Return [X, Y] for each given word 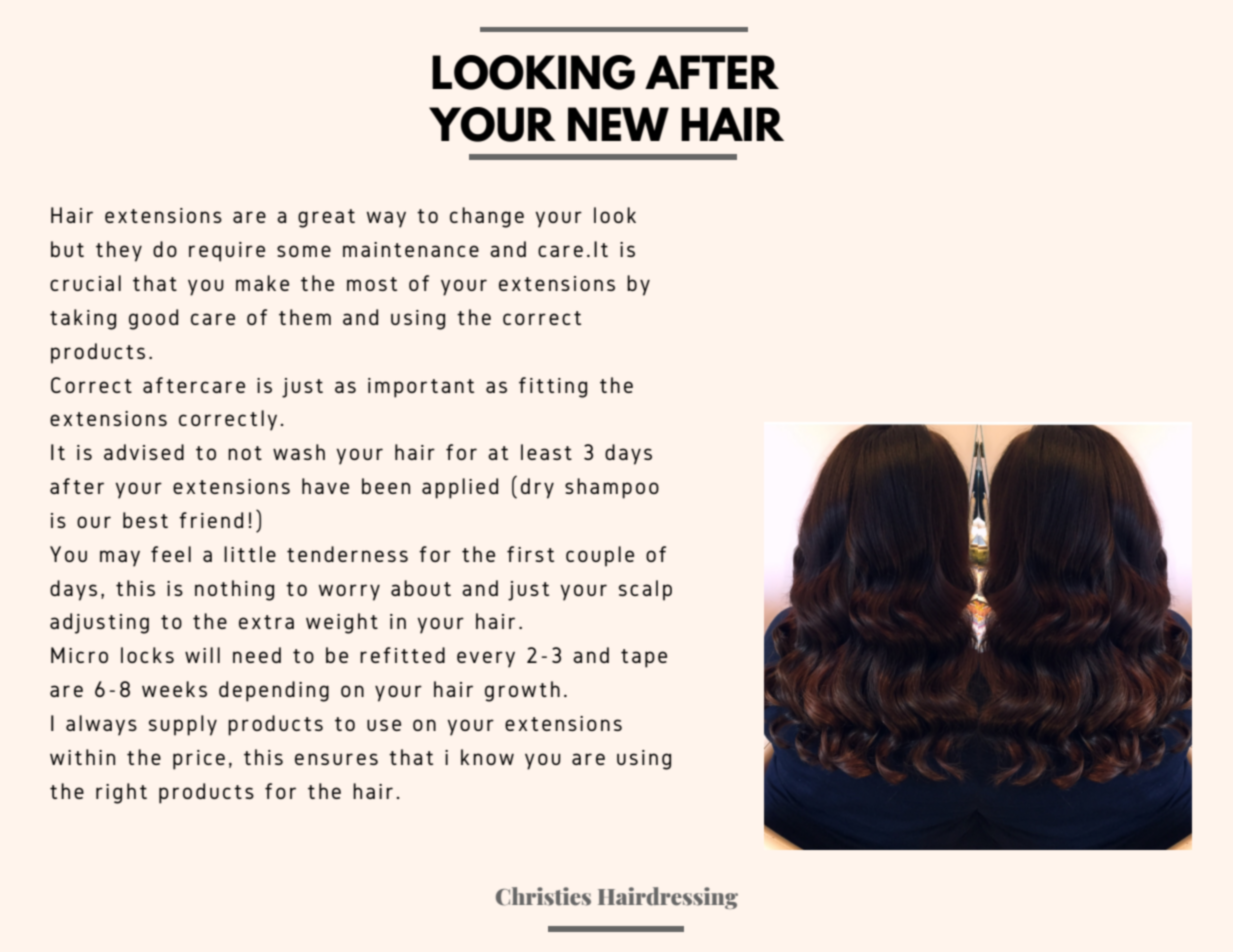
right [121, 793]
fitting [553, 387]
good [153, 319]
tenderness [347, 554]
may [120, 558]
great [326, 218]
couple [600, 556]
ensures [336, 759]
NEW [618, 124]
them [305, 317]
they [119, 251]
